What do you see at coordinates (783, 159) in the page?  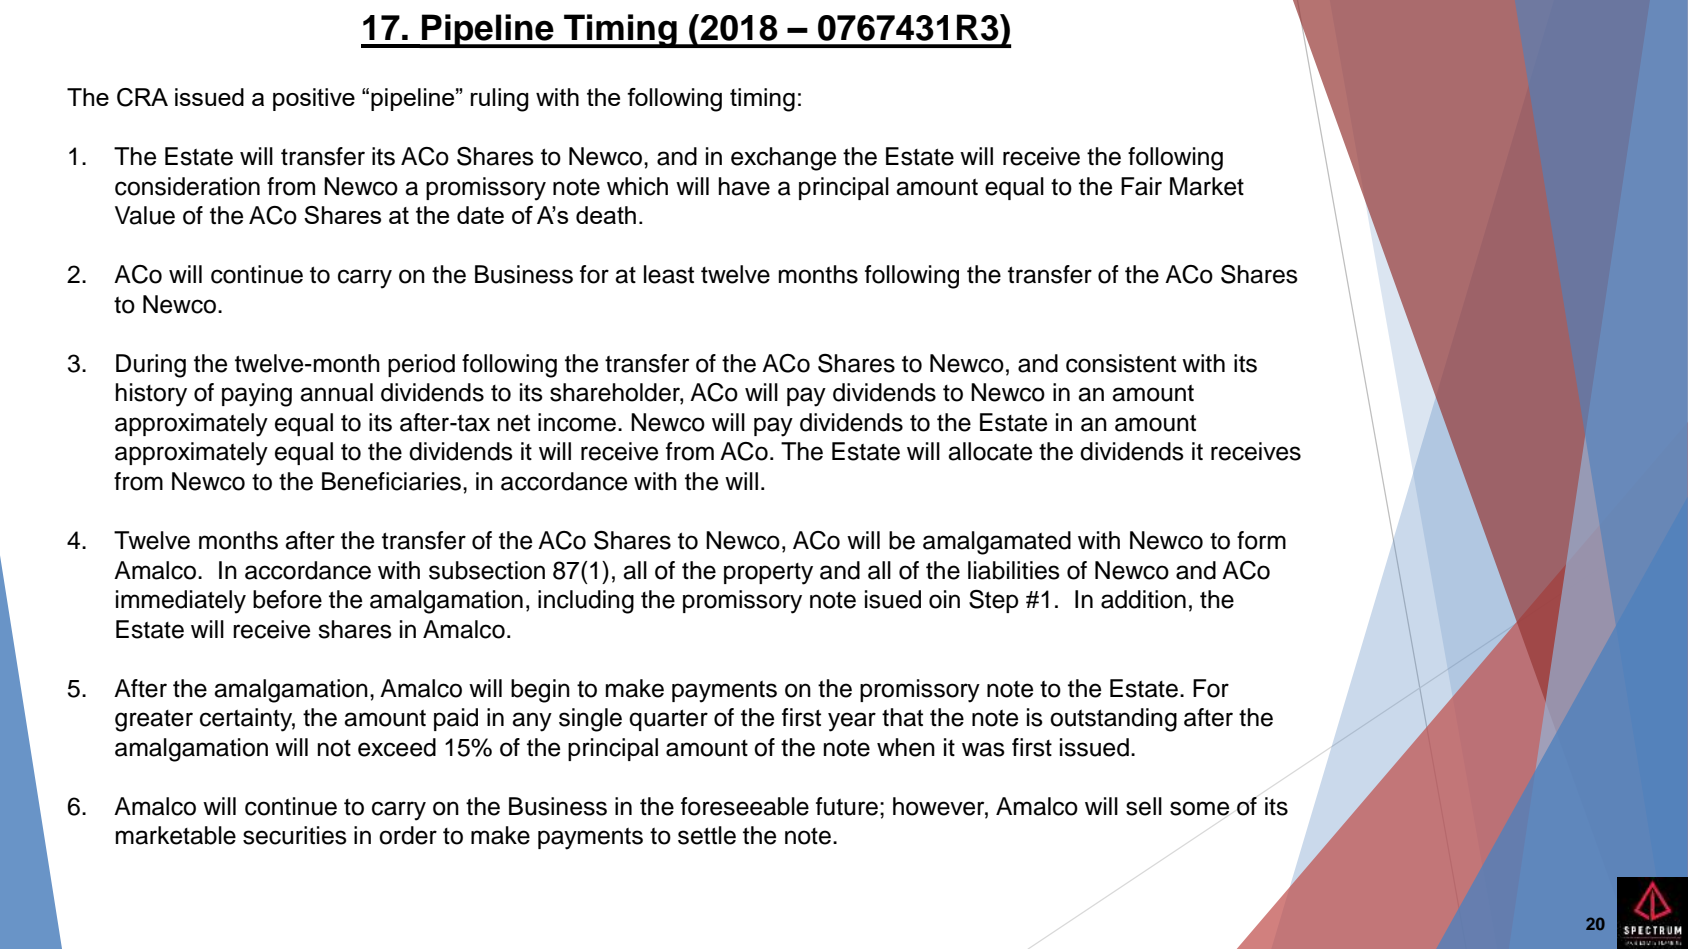 I see `exchange` at bounding box center [783, 159].
